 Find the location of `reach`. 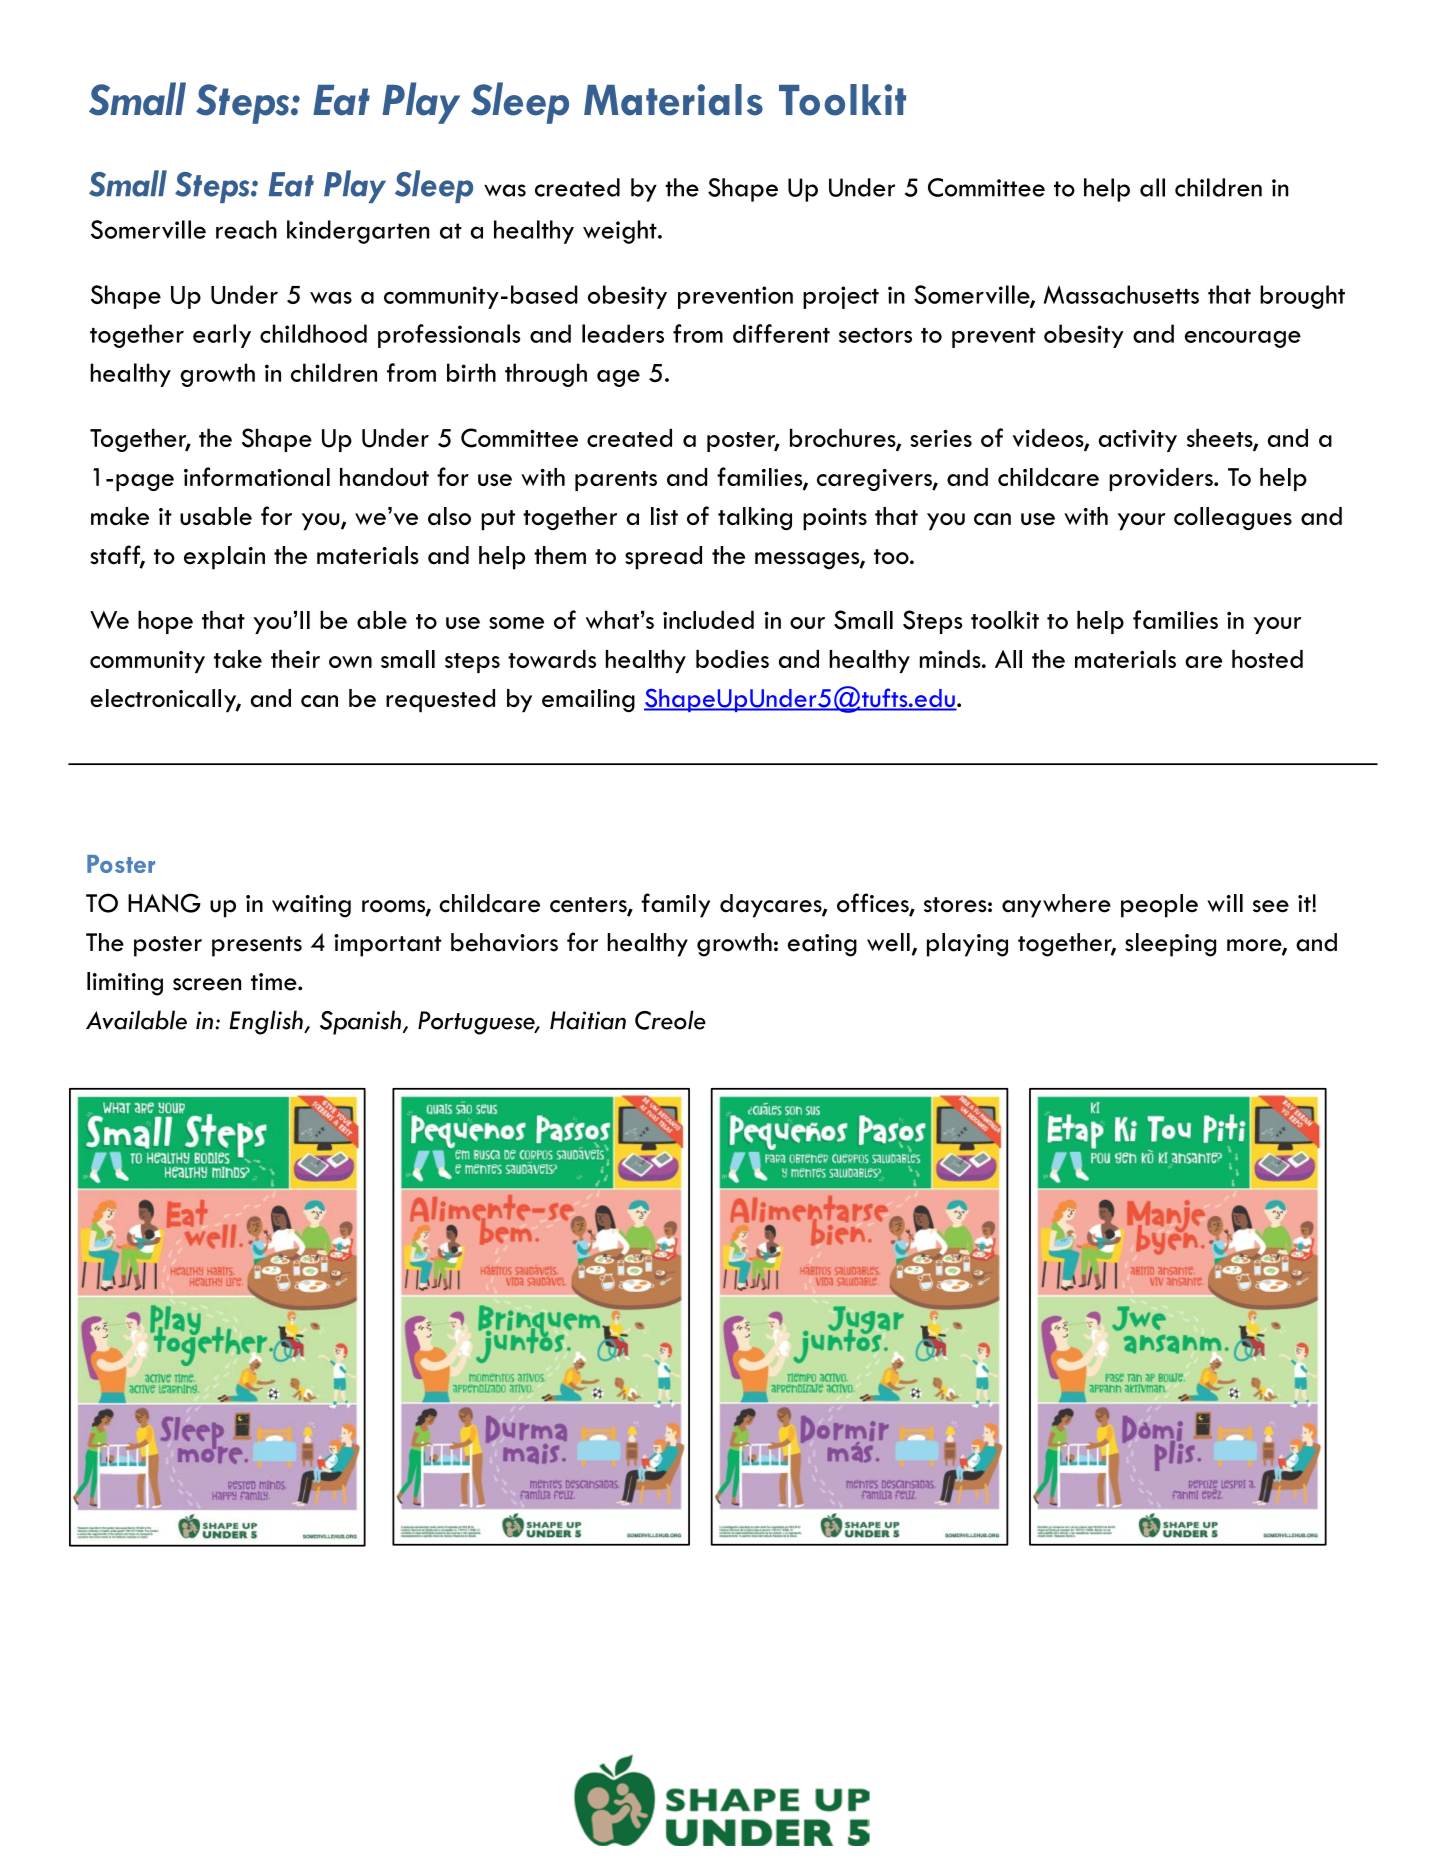

reach is located at coordinates (246, 229).
